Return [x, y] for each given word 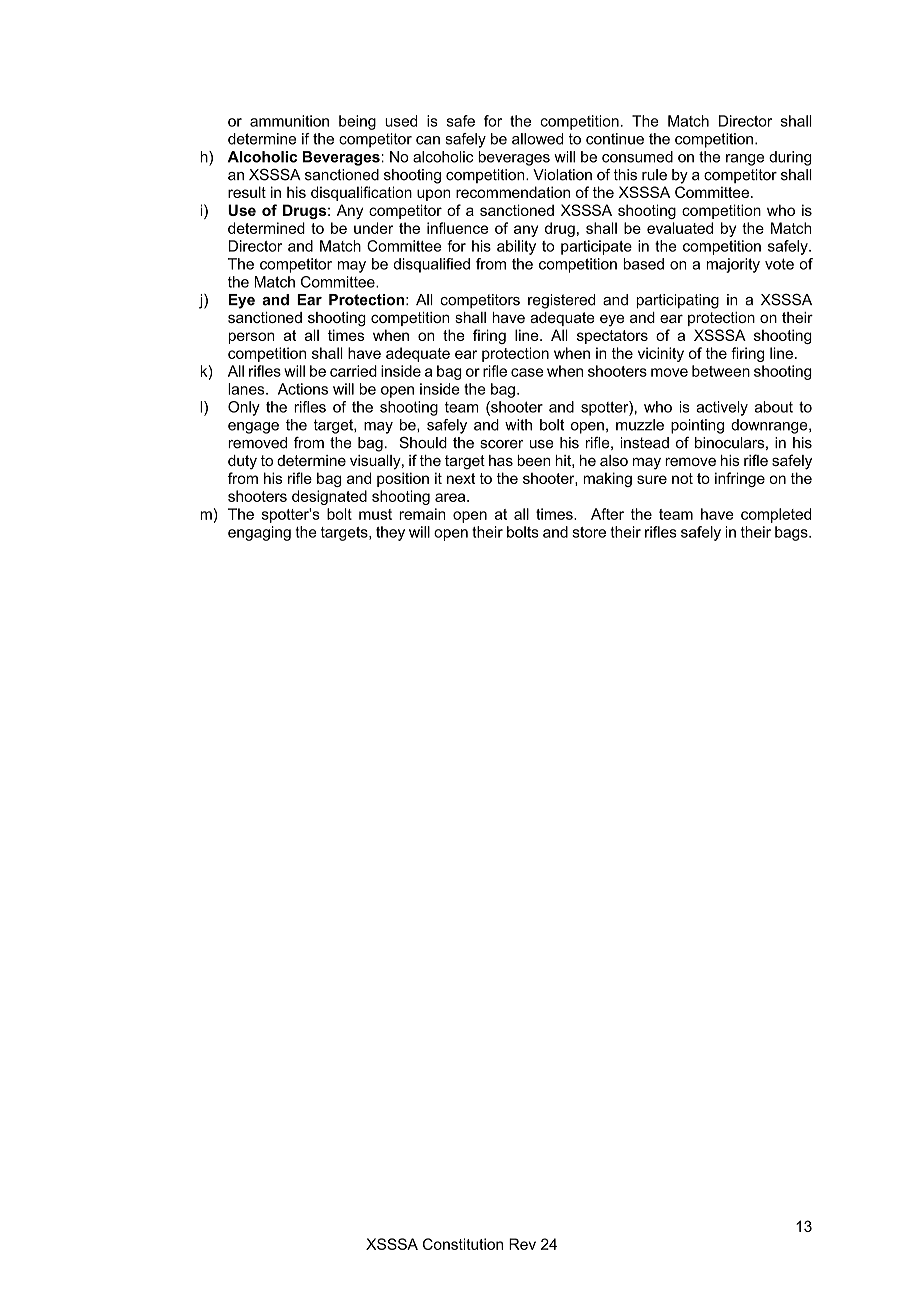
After [607, 514]
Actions [303, 389]
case [527, 372]
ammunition [289, 121]
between [721, 371]
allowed [537, 139]
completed [776, 515]
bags [792, 533]
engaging [259, 533]
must [375, 514]
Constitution [463, 1244]
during [790, 158]
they [390, 533]
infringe [740, 479]
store [589, 532]
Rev [522, 1244]
